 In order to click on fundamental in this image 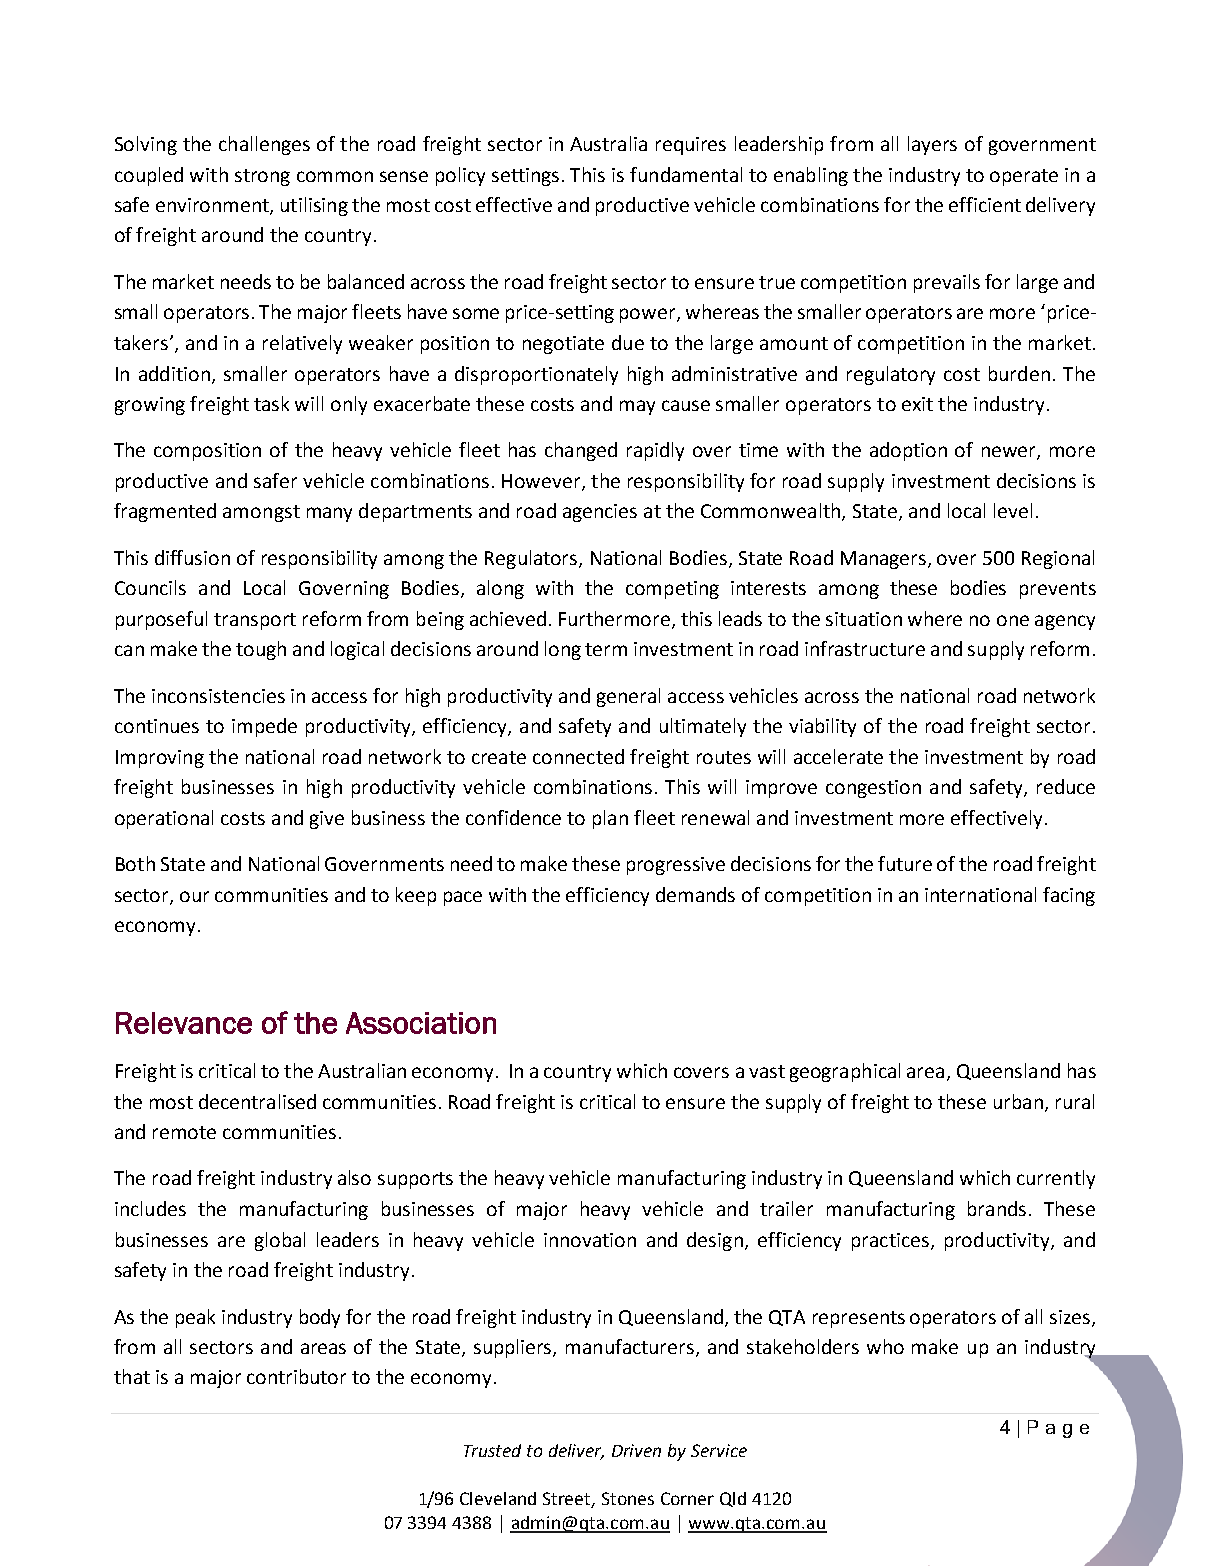, I will do `click(686, 174)`.
